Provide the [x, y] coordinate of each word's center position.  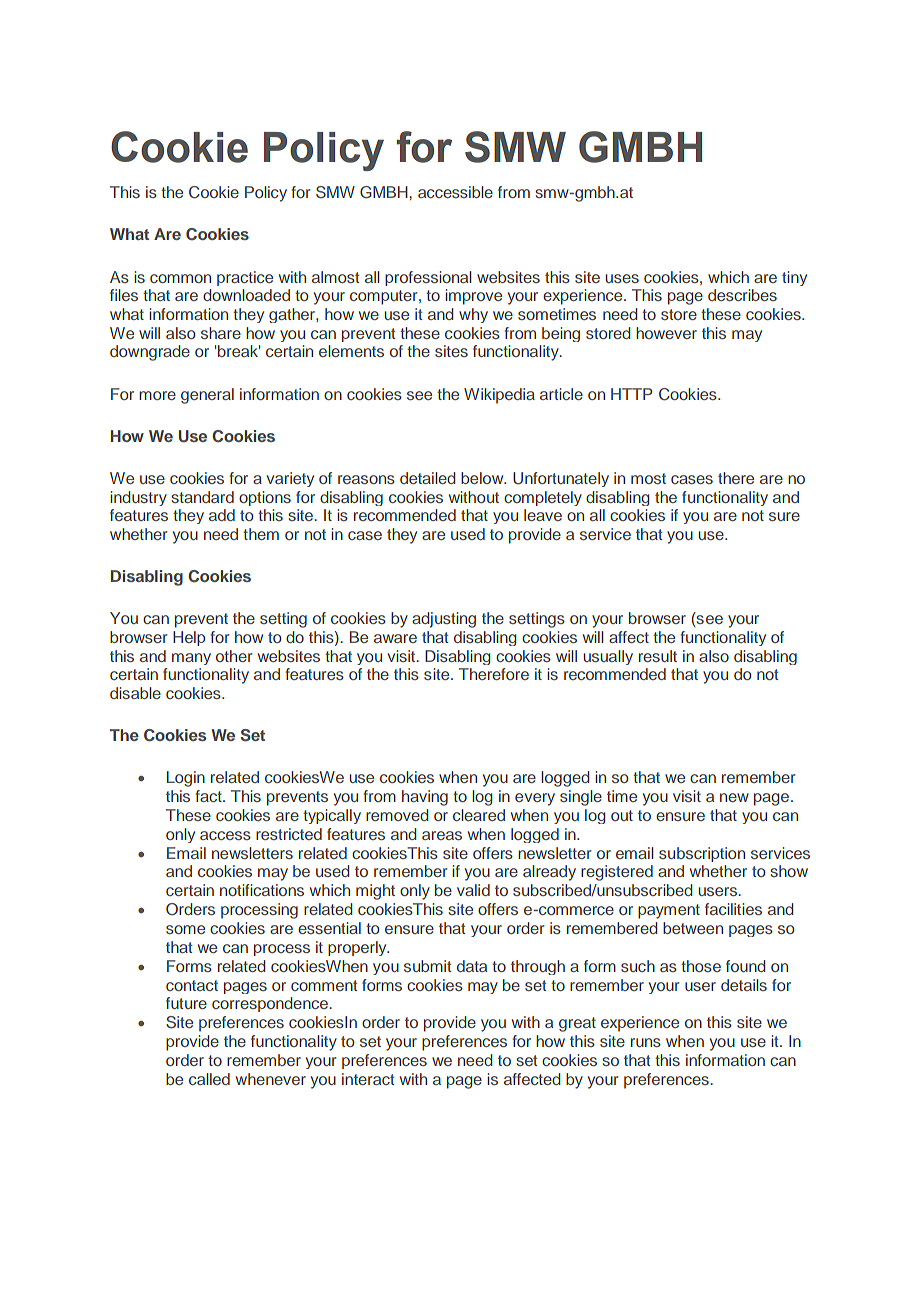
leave [543, 515]
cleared [479, 815]
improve [473, 297]
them [261, 534]
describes [742, 295]
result [658, 656]
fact [209, 796]
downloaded [246, 295]
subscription [702, 854]
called [209, 1079]
